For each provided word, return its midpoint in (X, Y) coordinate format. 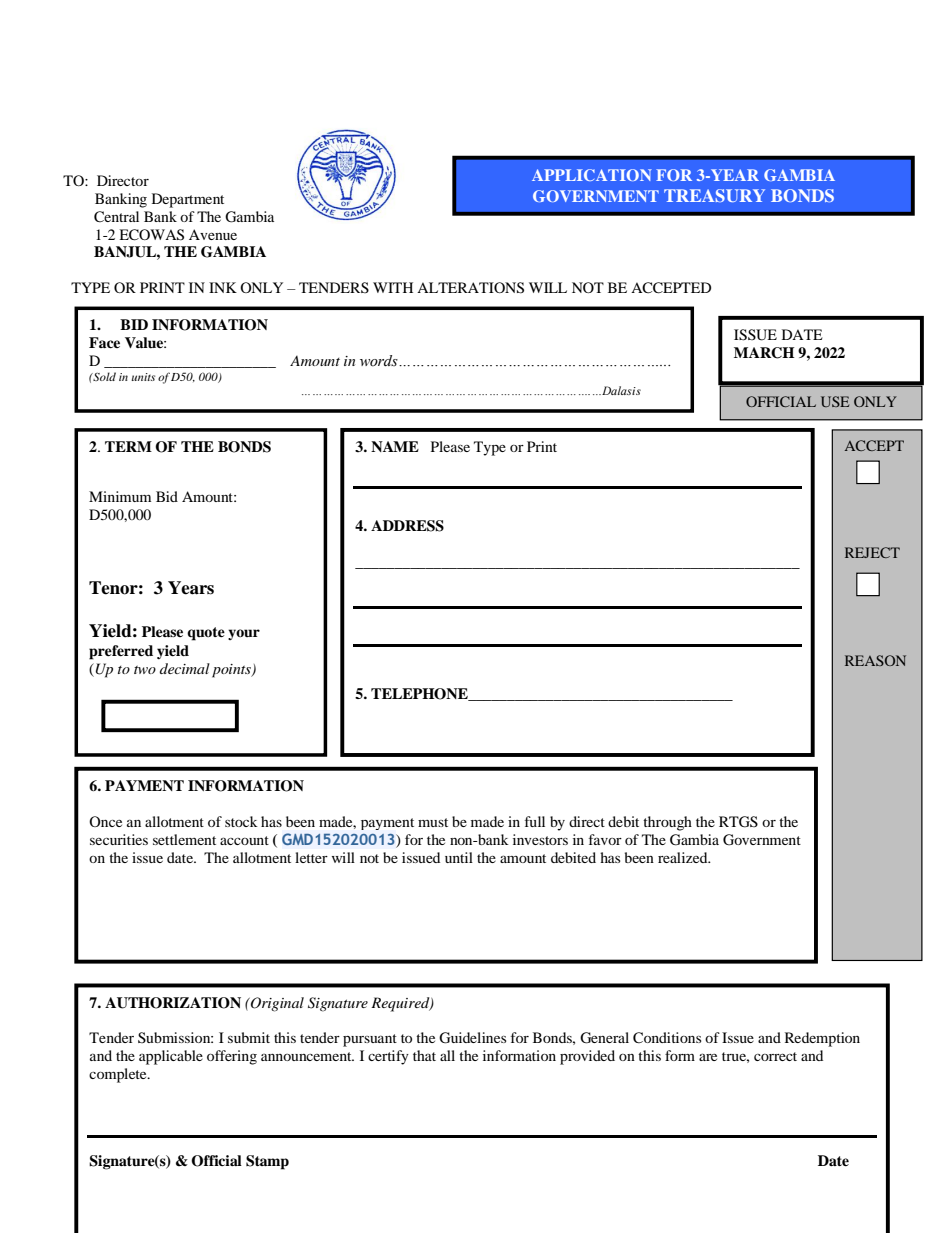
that (424, 1055)
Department (188, 200)
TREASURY (714, 195)
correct (775, 1056)
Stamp (267, 1162)
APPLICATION (592, 175)
